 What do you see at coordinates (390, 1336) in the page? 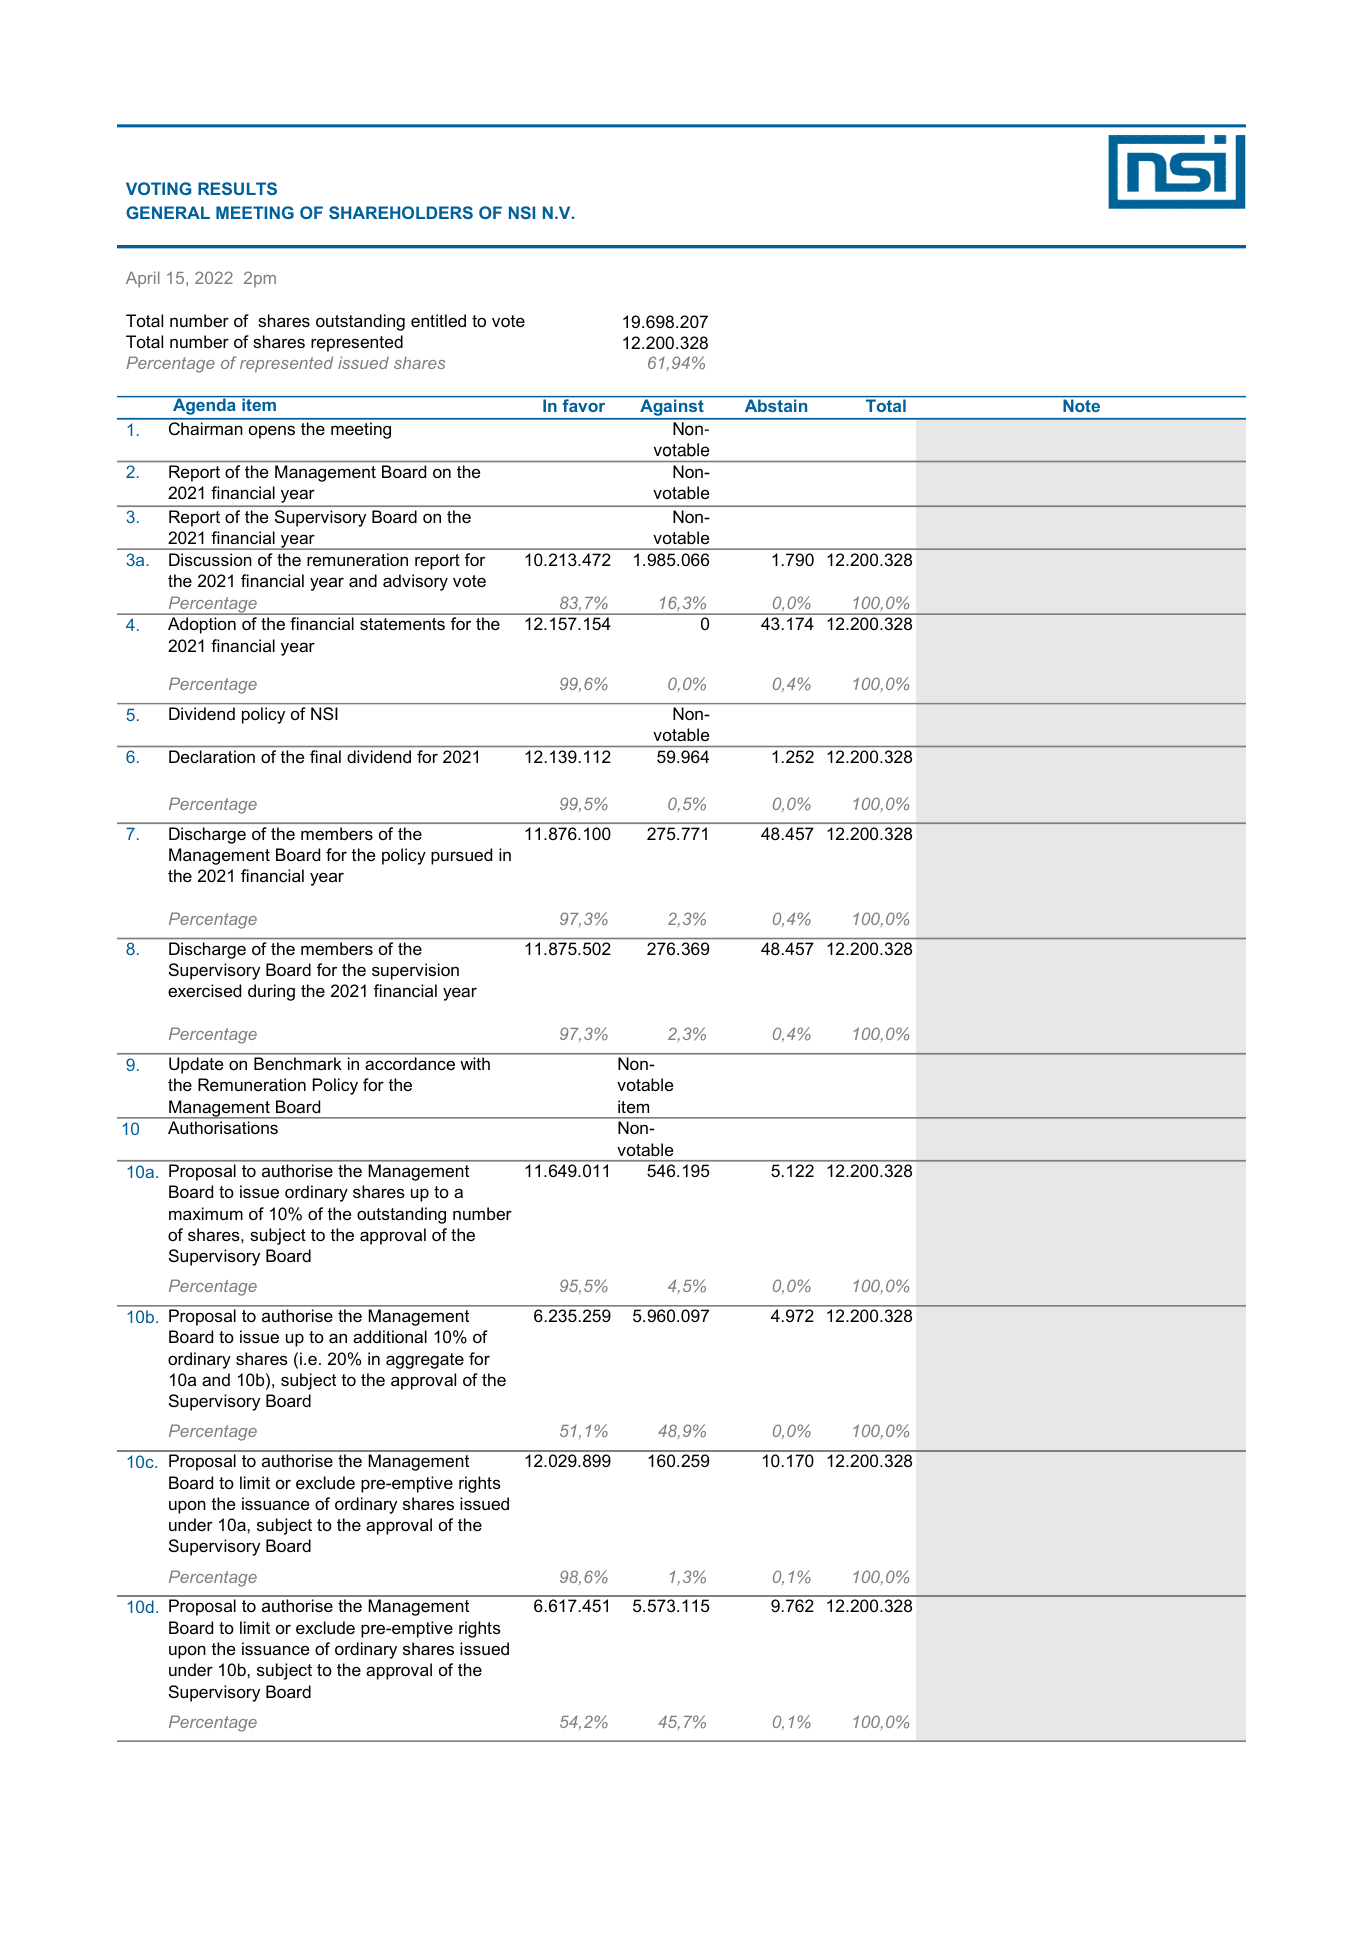
I see `additional` at bounding box center [390, 1336].
